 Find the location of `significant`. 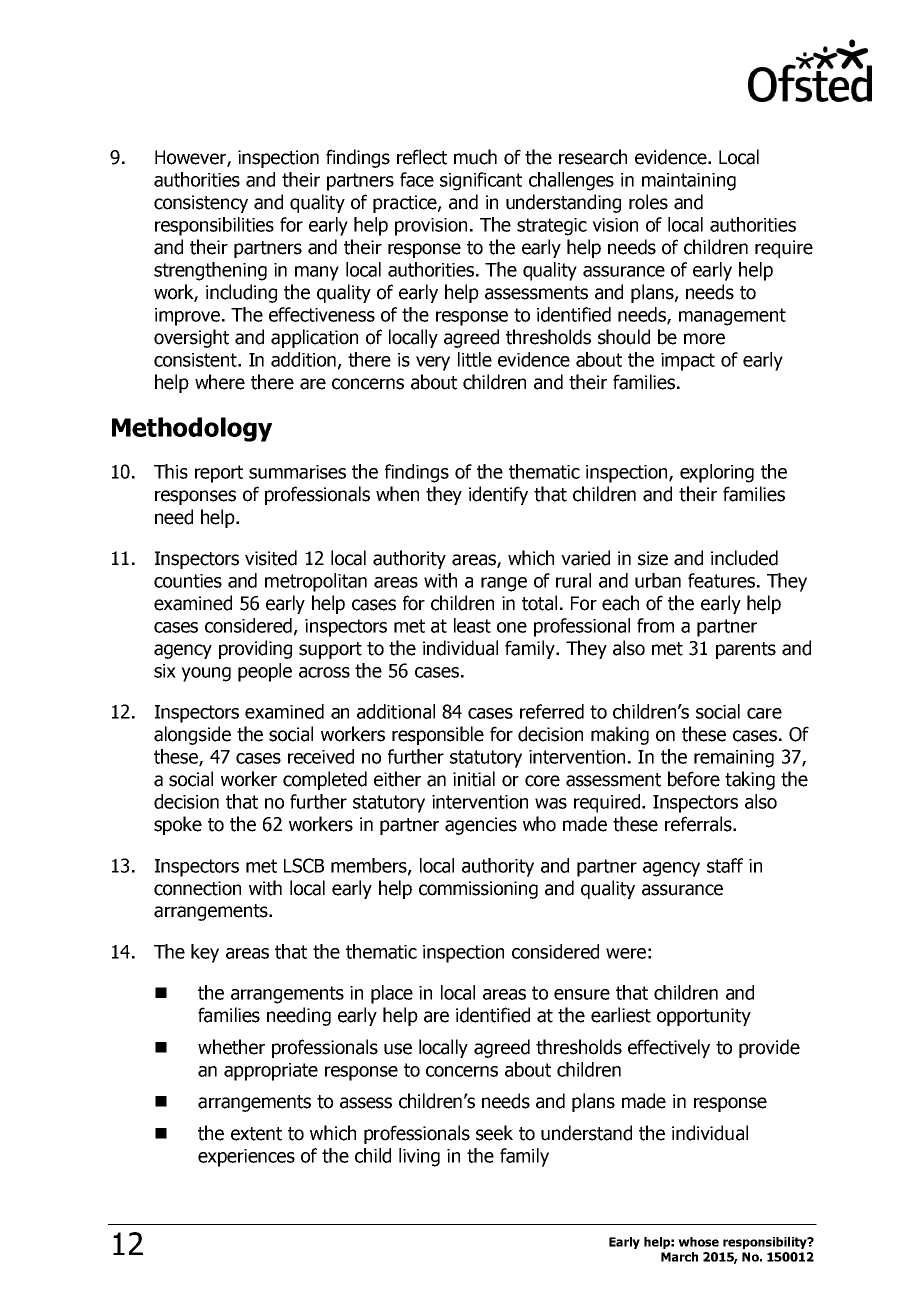

significant is located at coordinates (481, 181).
